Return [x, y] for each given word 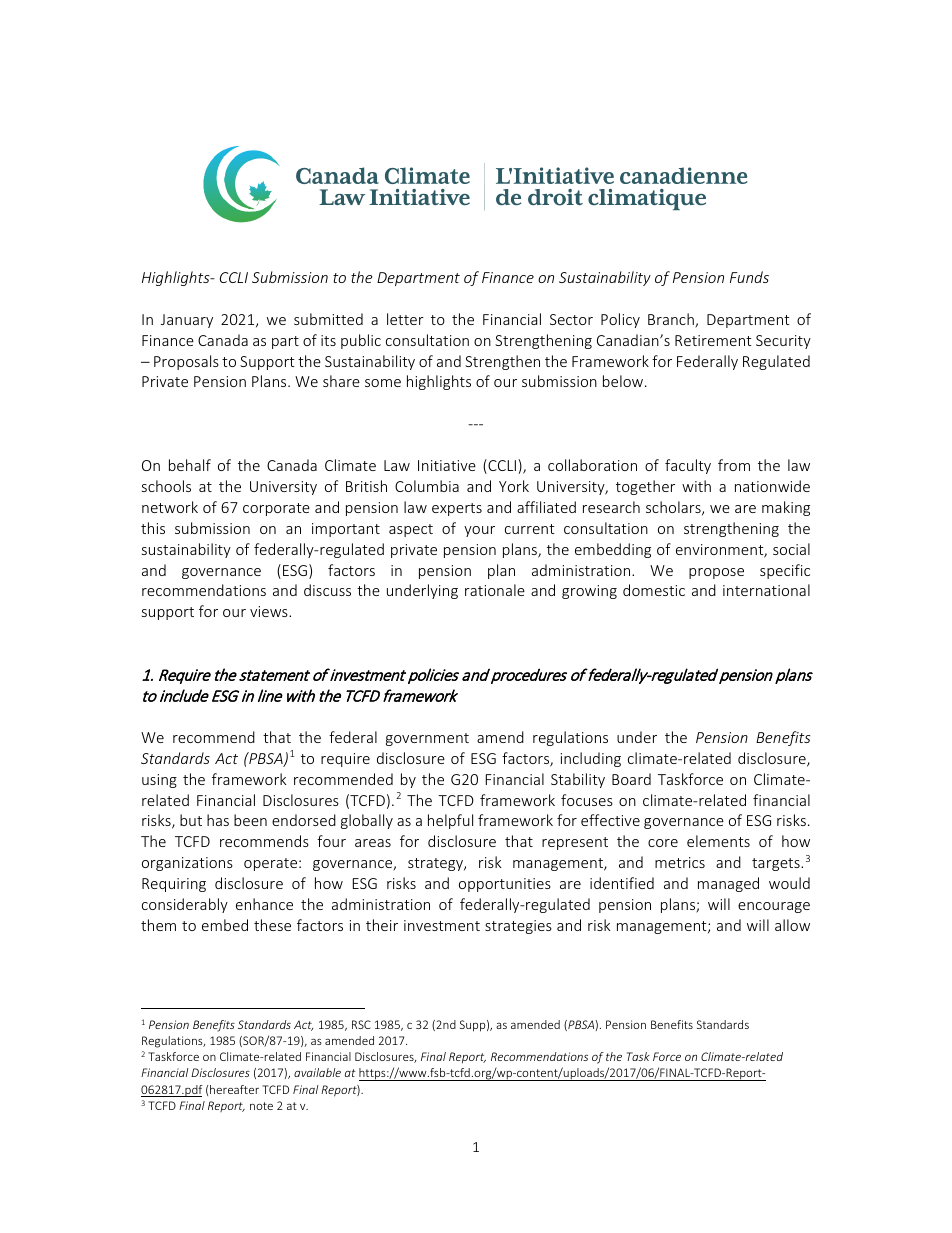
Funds [749, 277]
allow [792, 925]
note [261, 1106]
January [187, 321]
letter [405, 319]
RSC [361, 1024]
